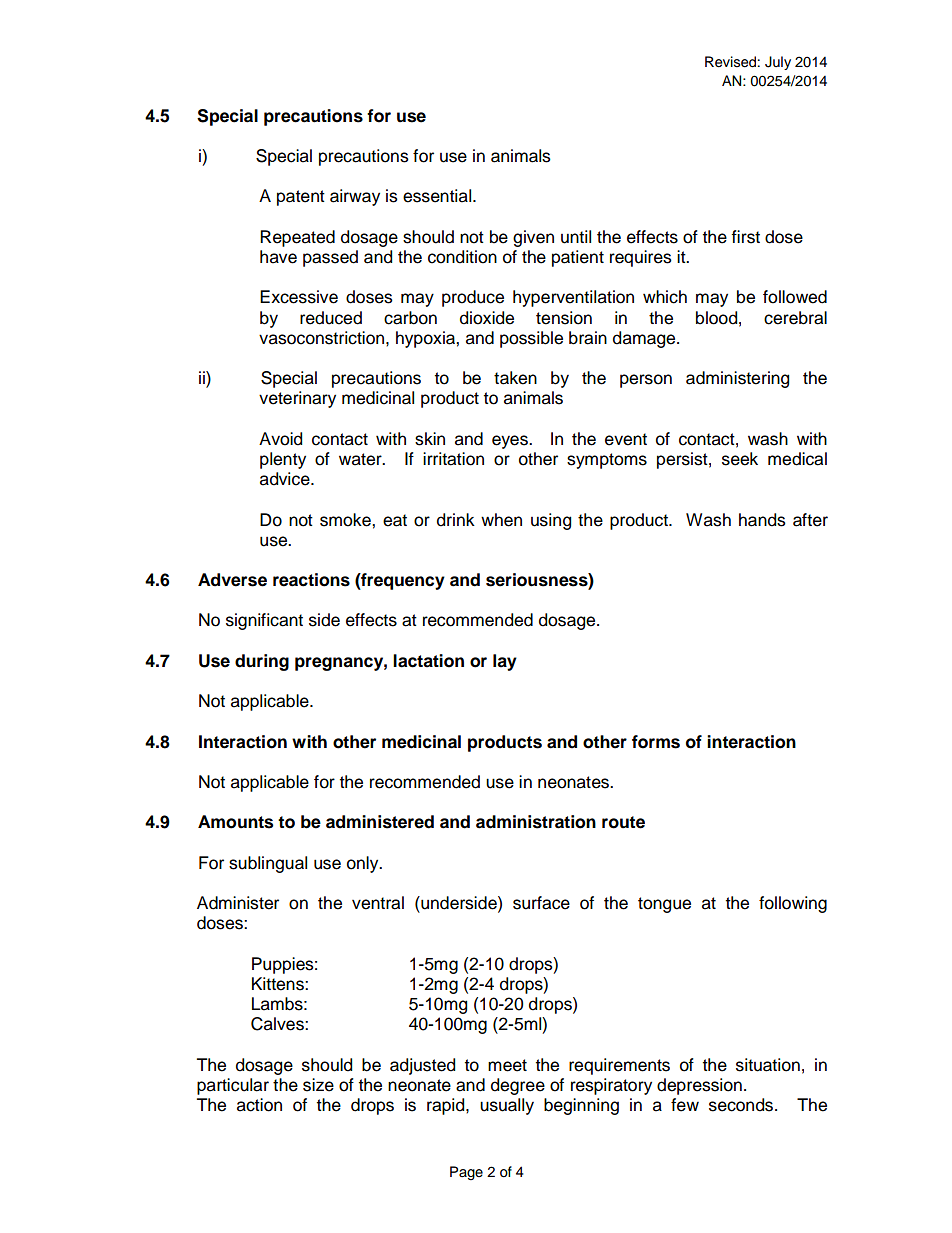 This screenshot has height=1233, width=952. I want to click on patent, so click(301, 198).
